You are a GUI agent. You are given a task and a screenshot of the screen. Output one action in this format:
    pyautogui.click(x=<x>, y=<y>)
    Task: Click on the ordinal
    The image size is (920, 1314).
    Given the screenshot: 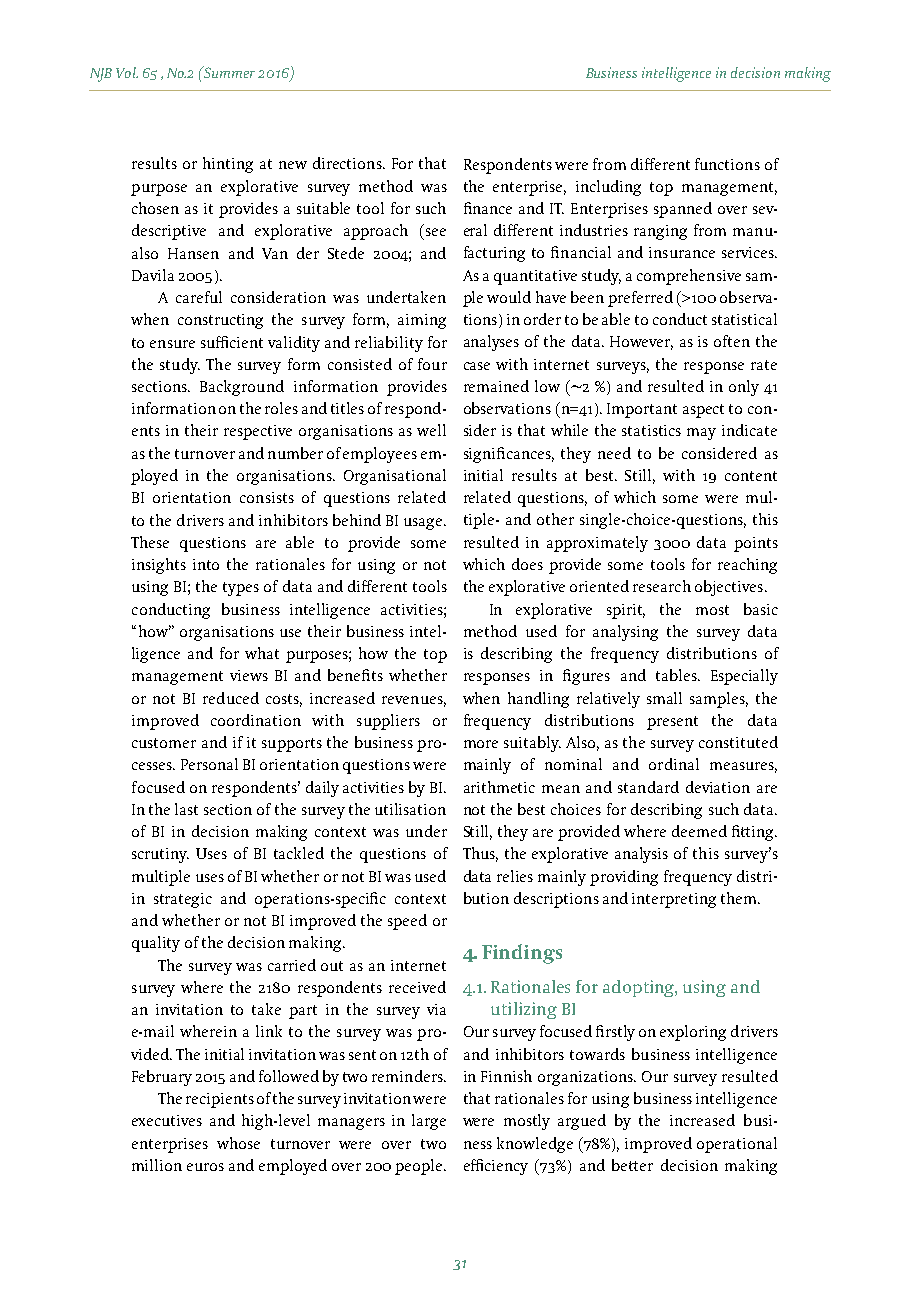 What is the action you would take?
    pyautogui.click(x=674, y=764)
